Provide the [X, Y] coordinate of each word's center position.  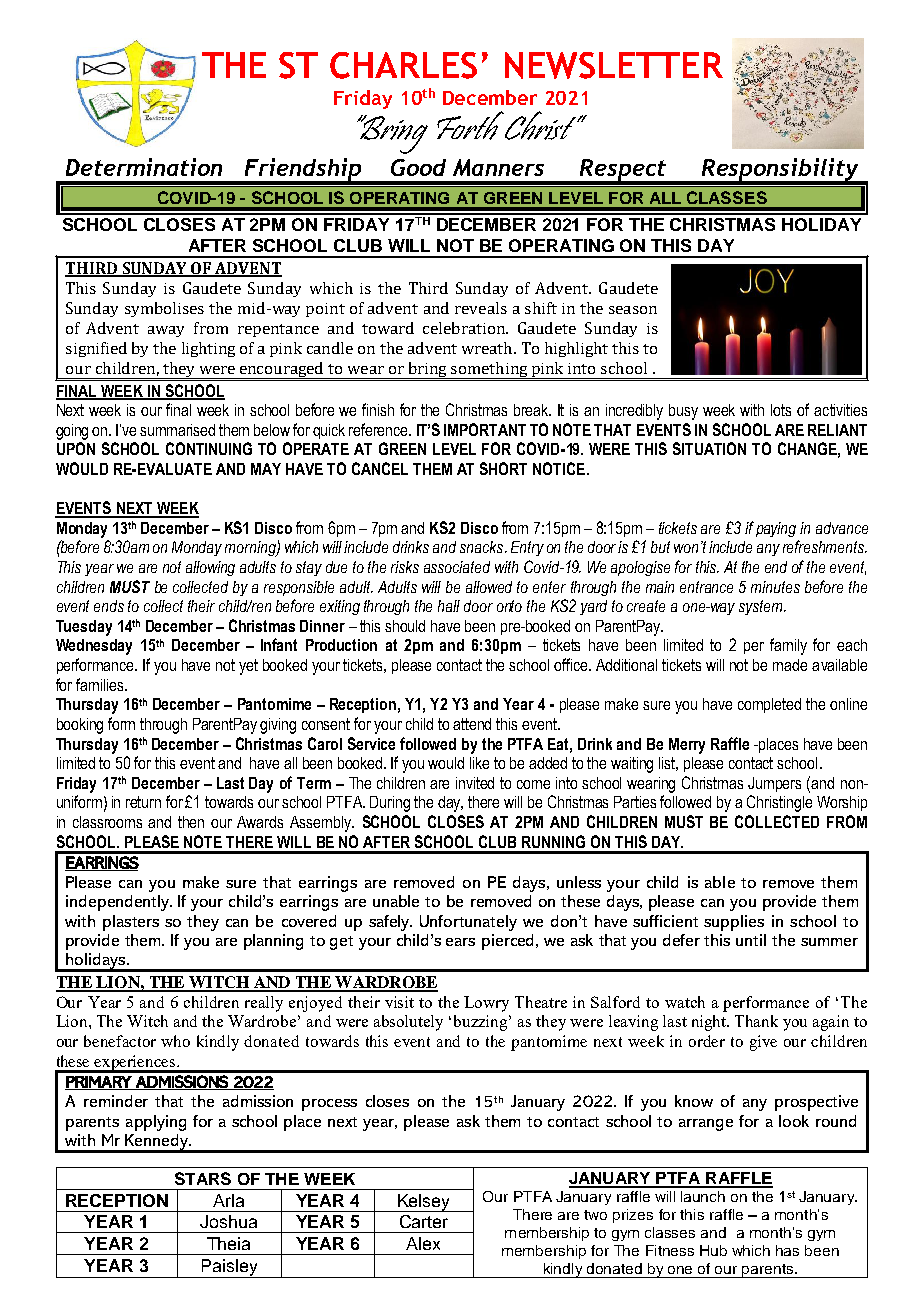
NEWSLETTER [614, 65]
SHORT [503, 468]
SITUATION [709, 448]
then [191, 822]
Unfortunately [468, 923]
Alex [423, 1243]
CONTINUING [209, 448]
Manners [498, 167]
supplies [734, 923]
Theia [228, 1243]
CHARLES [403, 65]
